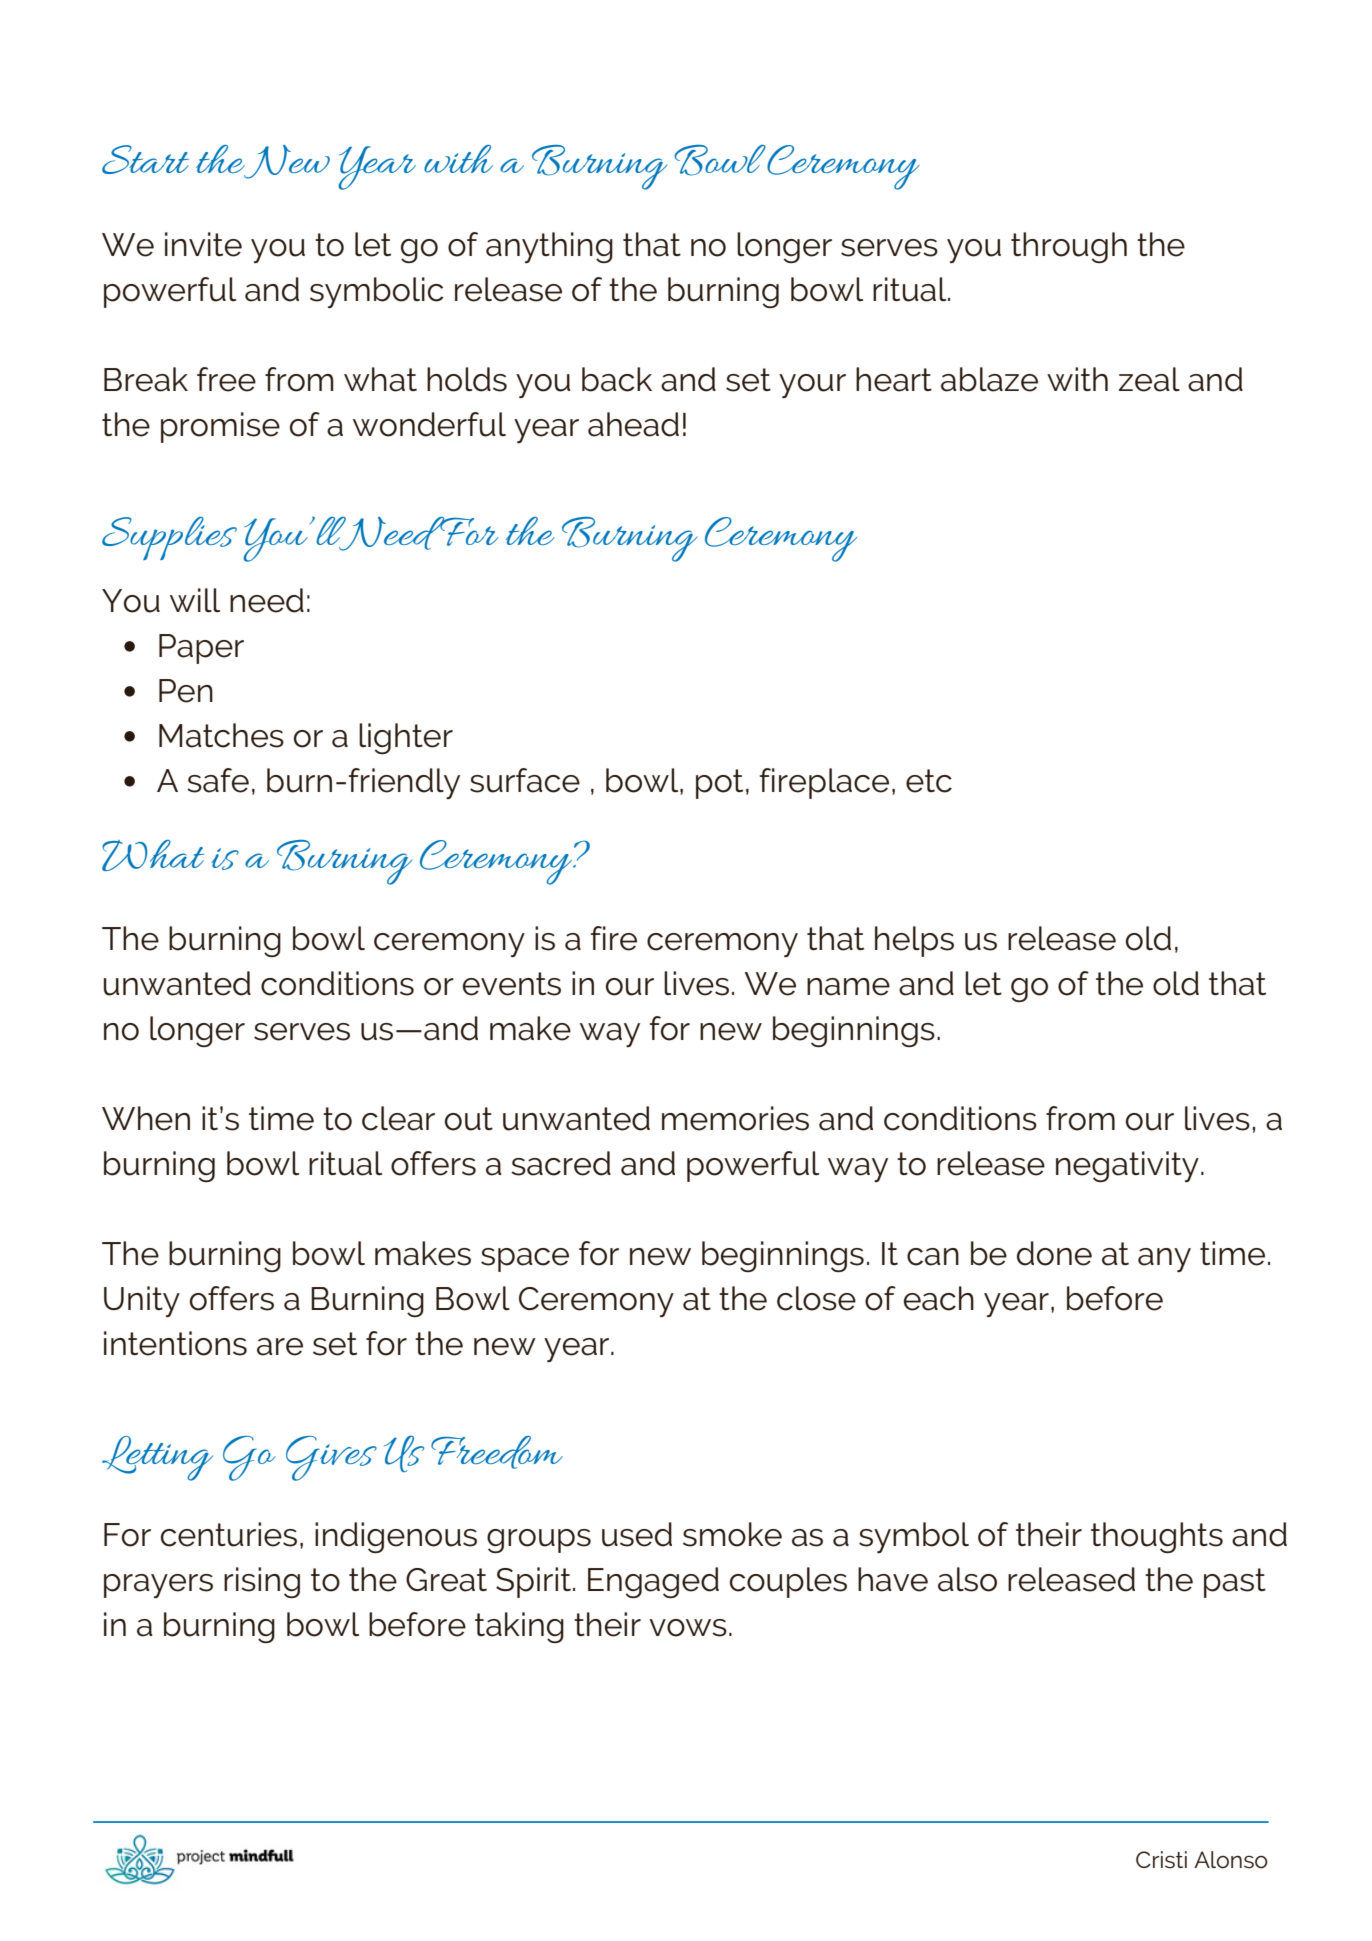 This document has height=1941, width=1372. Describe the element at coordinates (1069, 247) in the document. I see `through` at that location.
